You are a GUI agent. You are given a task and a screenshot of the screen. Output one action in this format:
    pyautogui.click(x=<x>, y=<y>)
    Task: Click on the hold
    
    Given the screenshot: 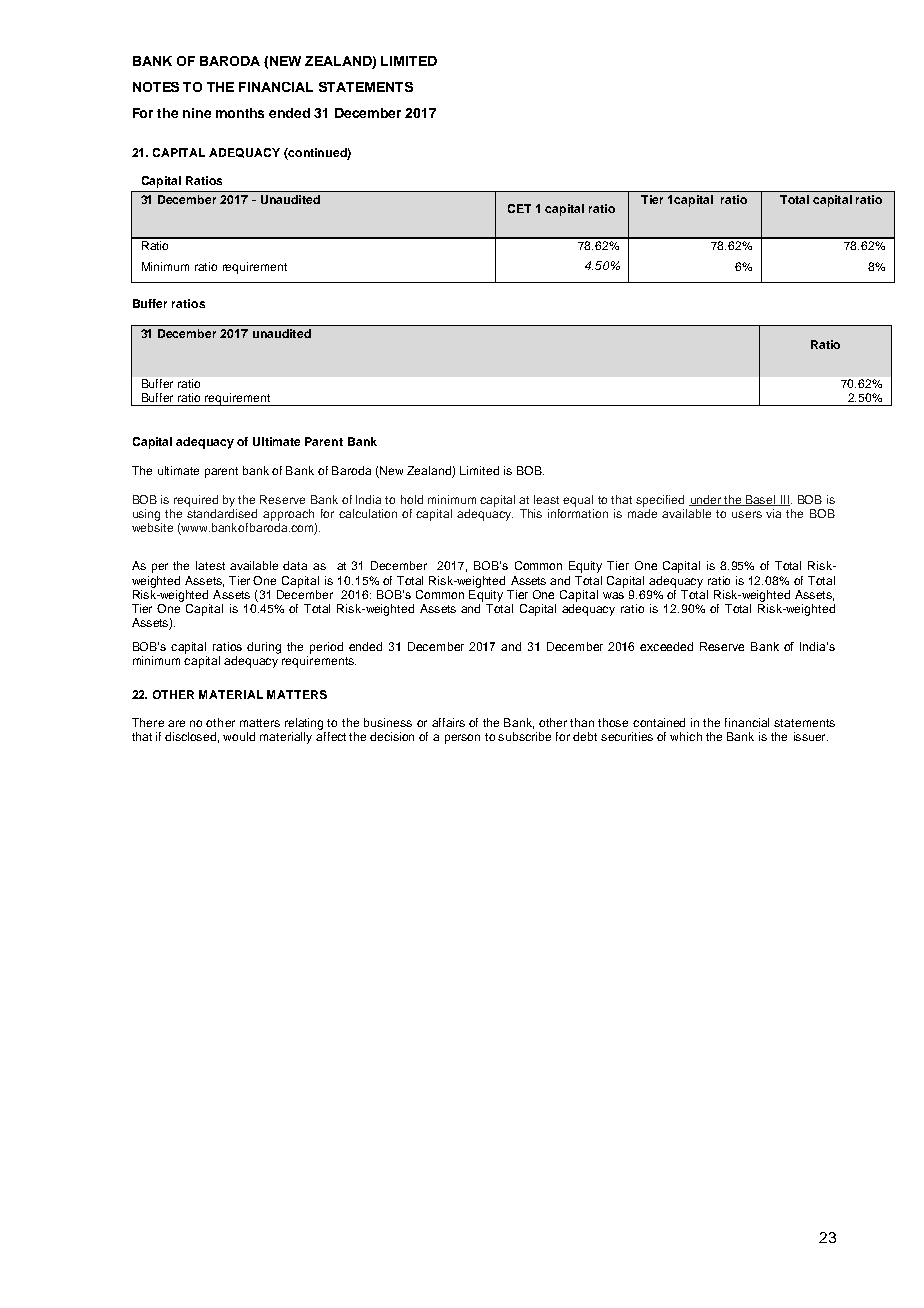 What is the action you would take?
    pyautogui.click(x=412, y=499)
